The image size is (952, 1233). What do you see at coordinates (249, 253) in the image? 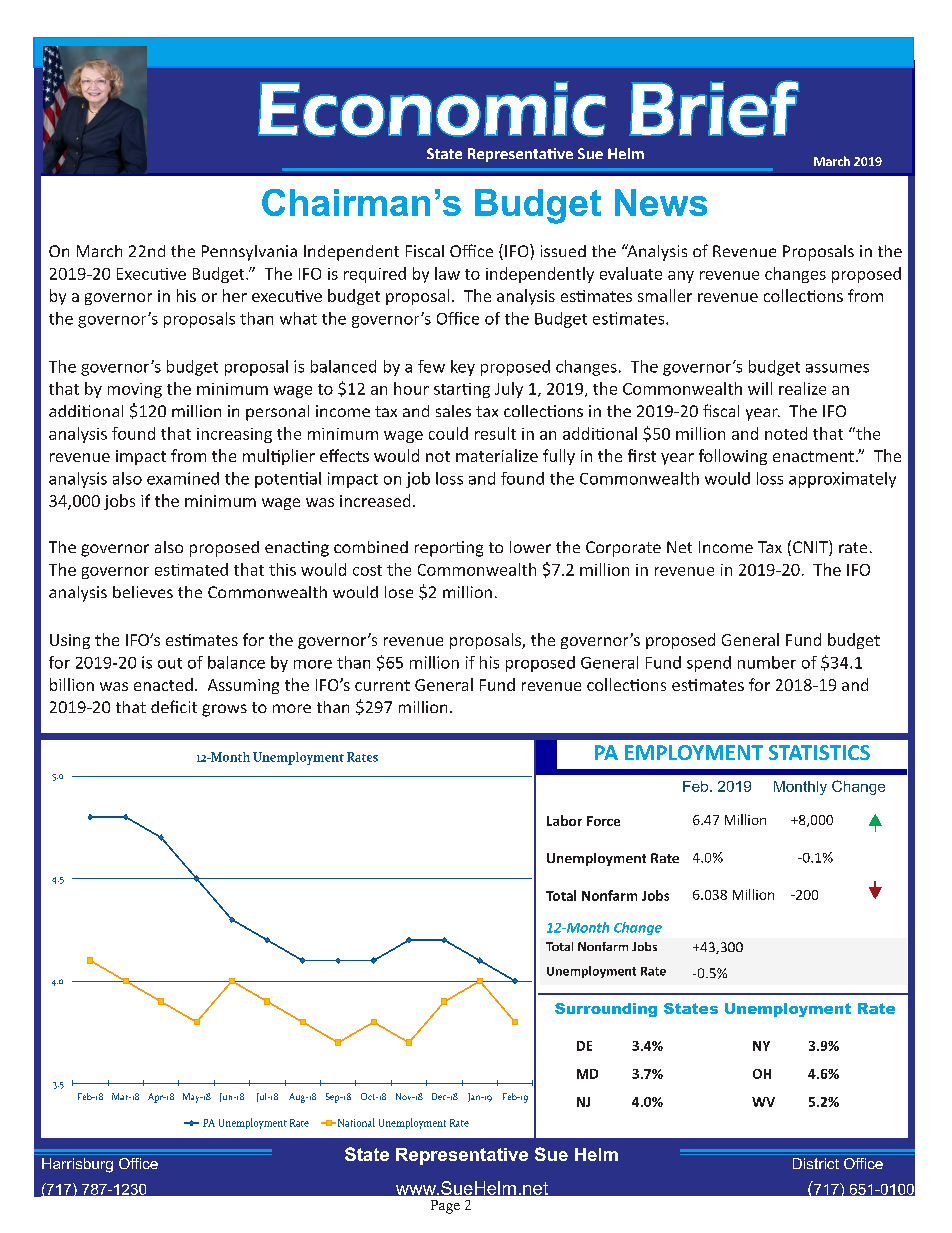
I see `Pennsylvania` at bounding box center [249, 253].
